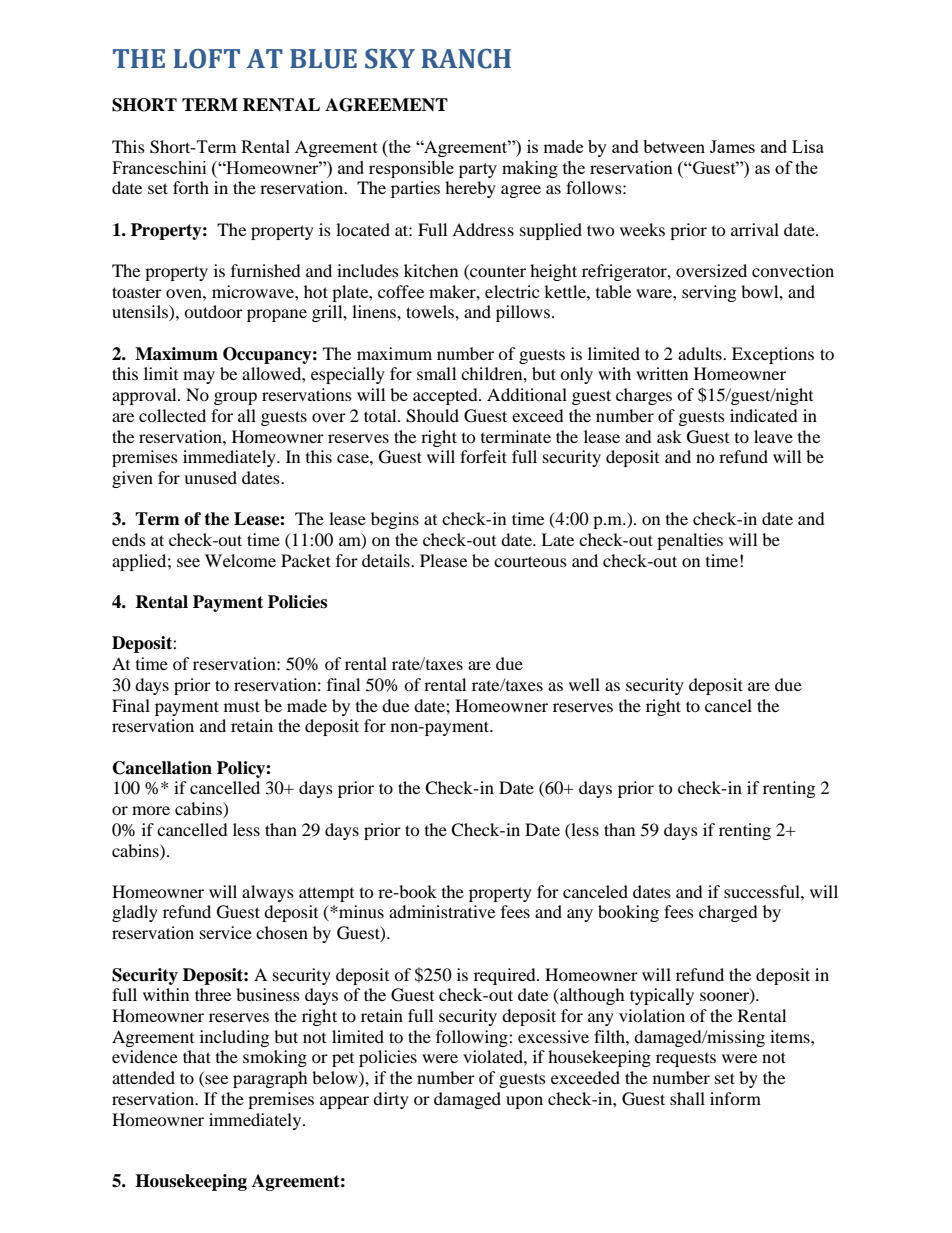  What do you see at coordinates (466, 59) in the image?
I see `RANCH` at bounding box center [466, 59].
